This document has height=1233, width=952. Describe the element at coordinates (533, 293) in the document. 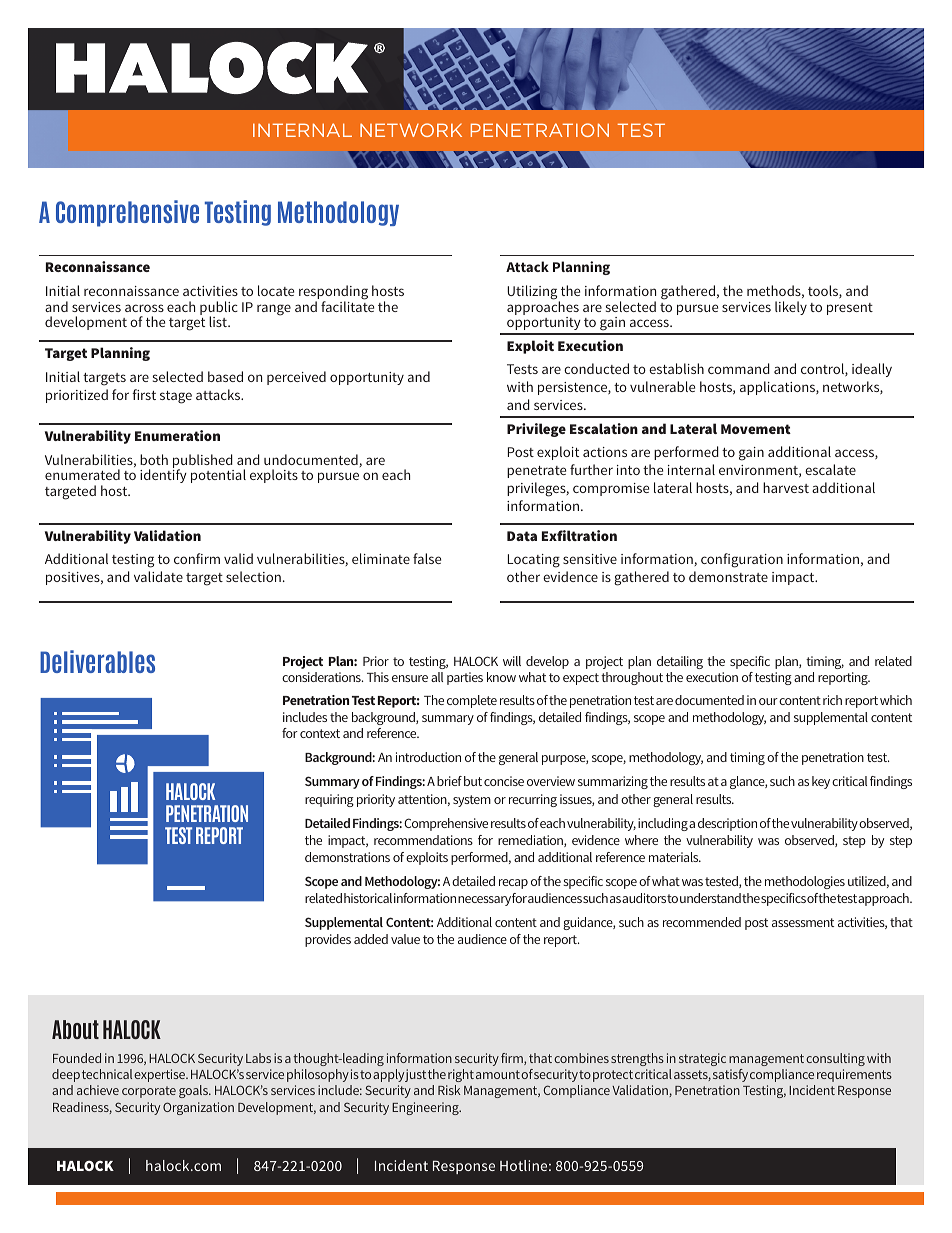

I see `Utilizing` at that location.
